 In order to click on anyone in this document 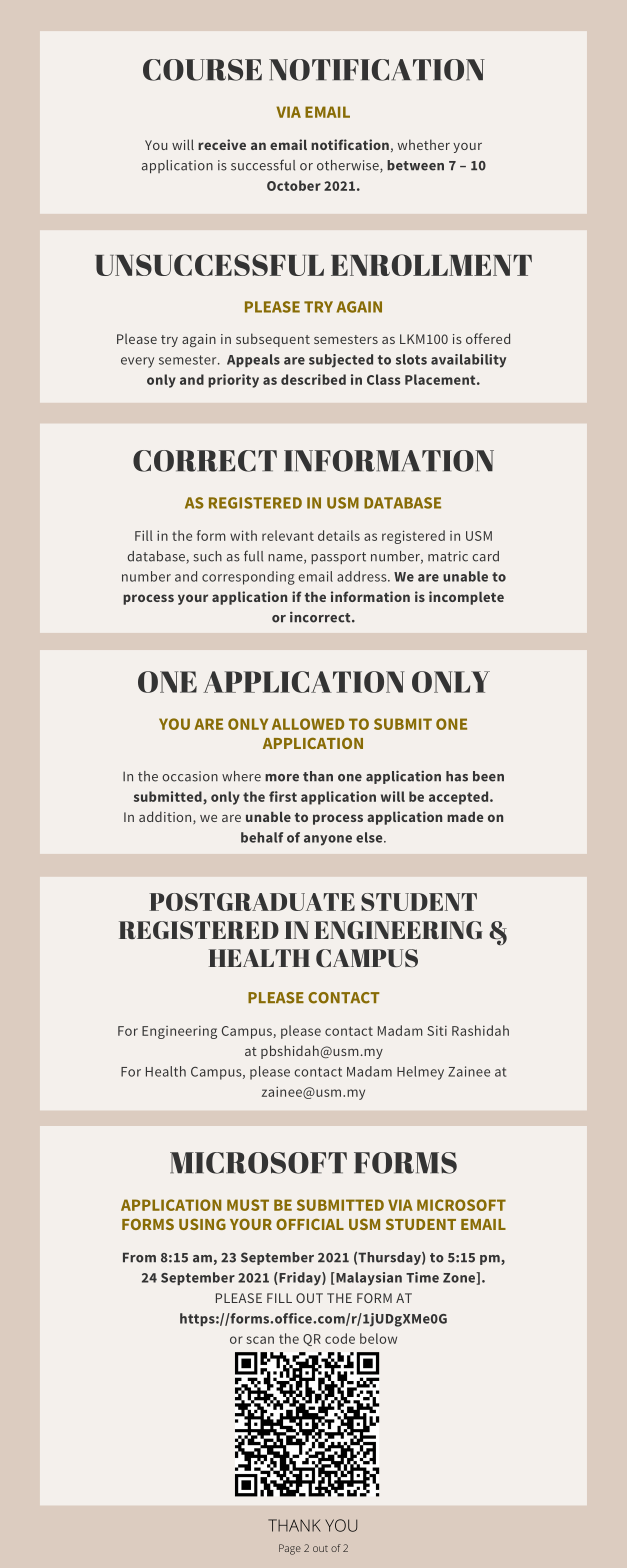, I will do `click(328, 840)`.
